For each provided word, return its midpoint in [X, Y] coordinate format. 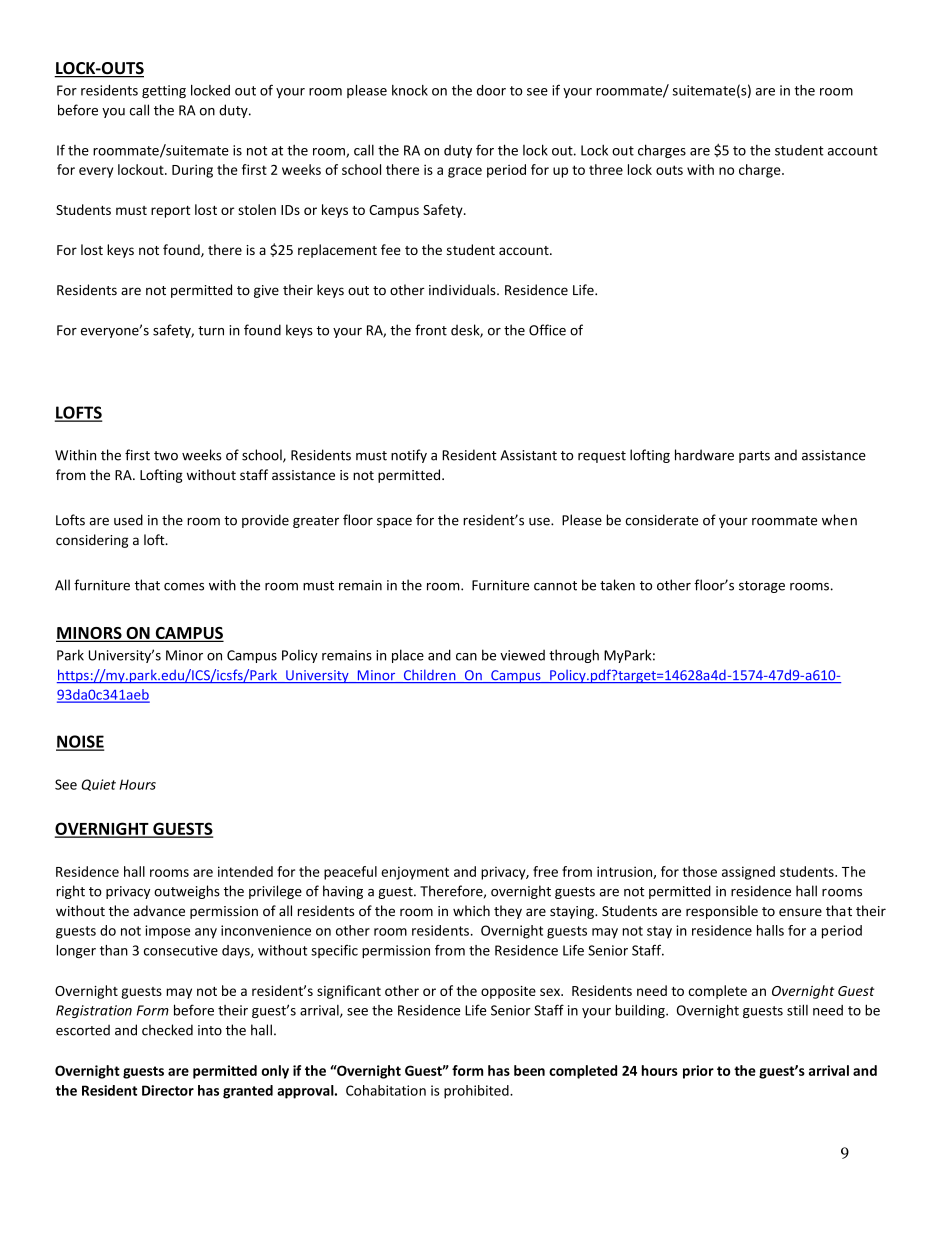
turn [211, 331]
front [431, 330]
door [491, 90]
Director [168, 1090]
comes [184, 587]
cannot [555, 586]
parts [754, 457]
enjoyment [415, 873]
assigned [748, 873]
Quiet [98, 785]
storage [762, 587]
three [606, 169]
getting [164, 91]
